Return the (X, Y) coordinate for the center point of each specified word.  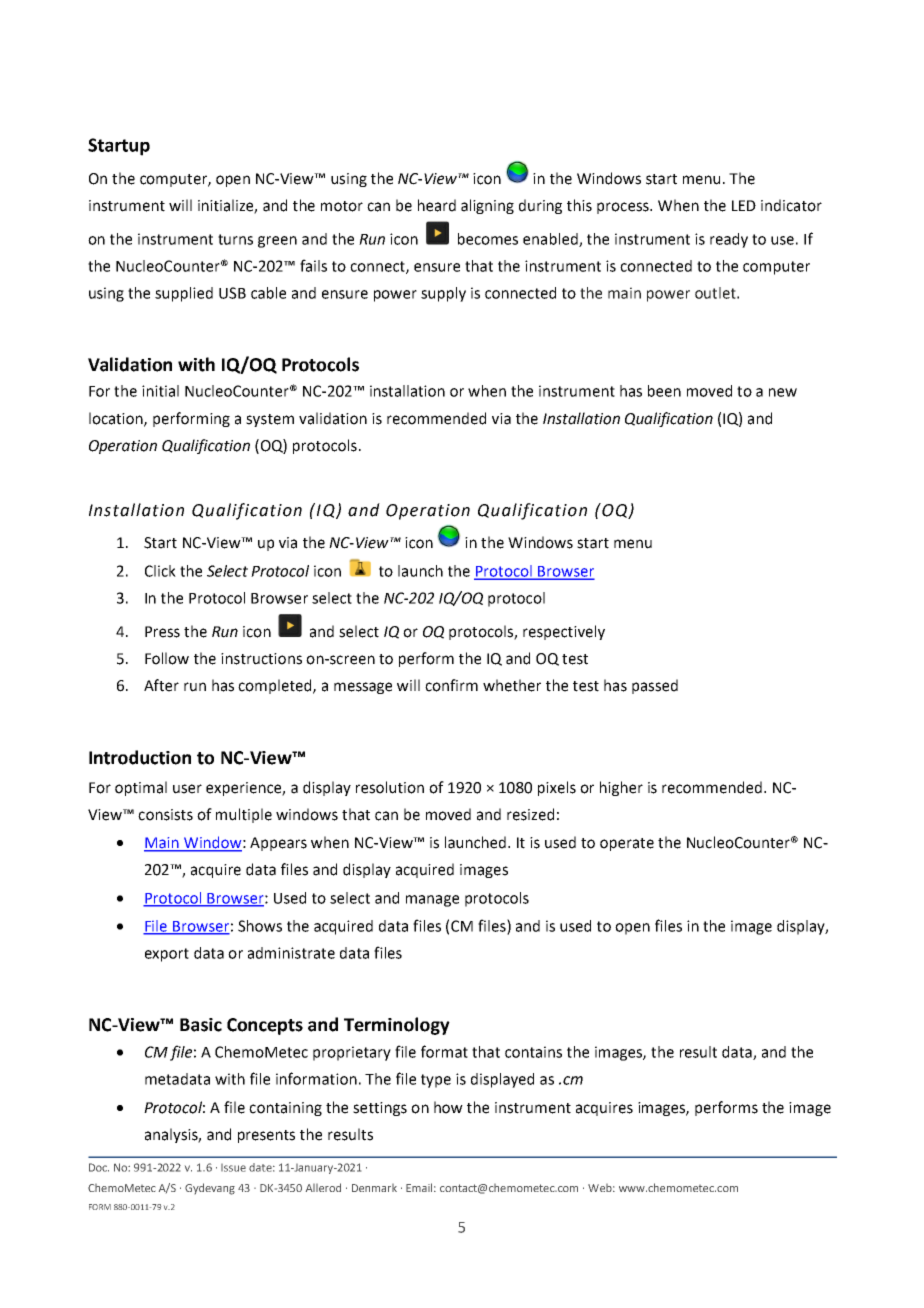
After (161, 685)
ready (729, 240)
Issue (233, 1168)
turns (235, 239)
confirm (451, 685)
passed (655, 686)
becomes (488, 239)
